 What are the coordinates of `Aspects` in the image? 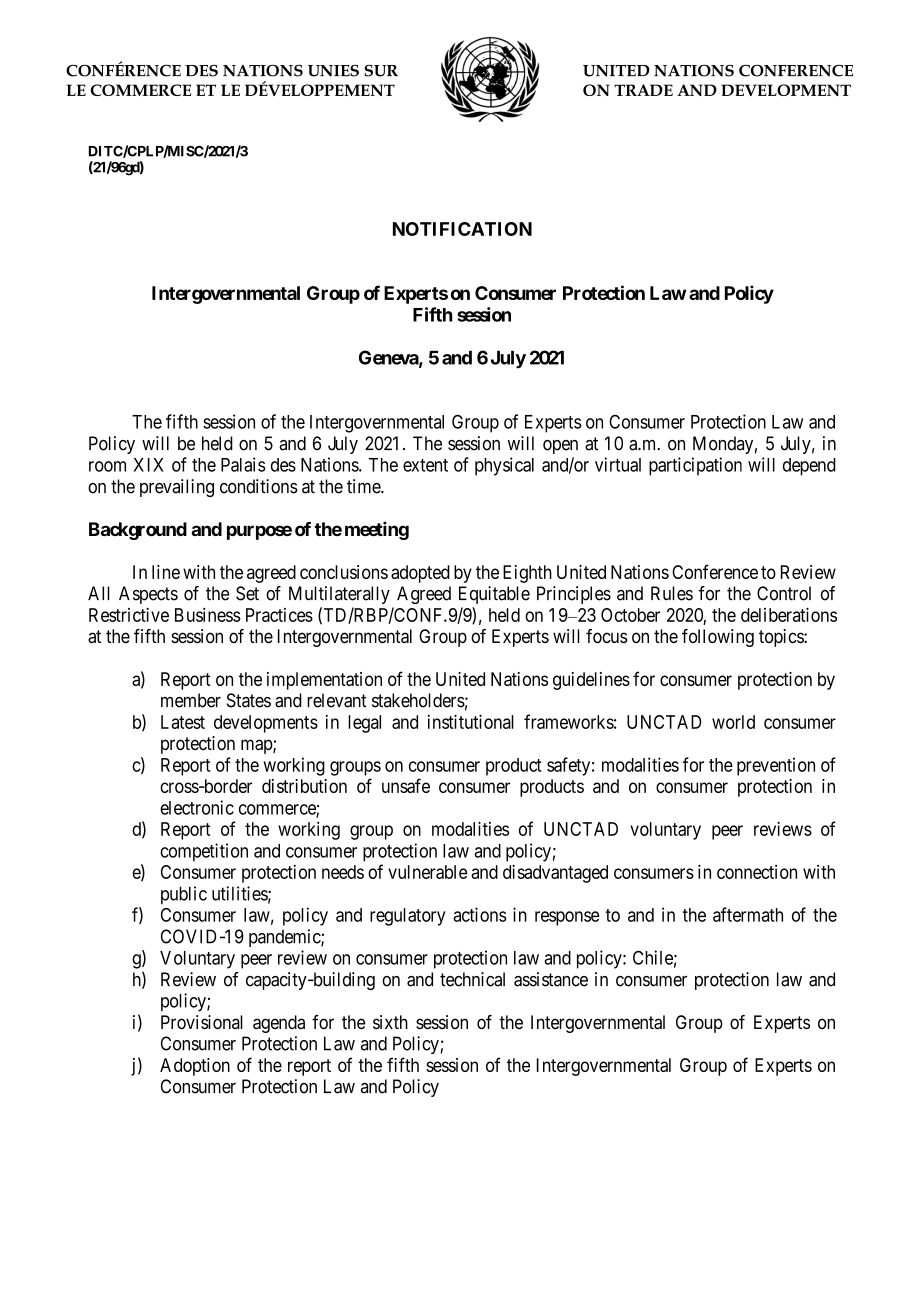 It's located at (148, 595).
